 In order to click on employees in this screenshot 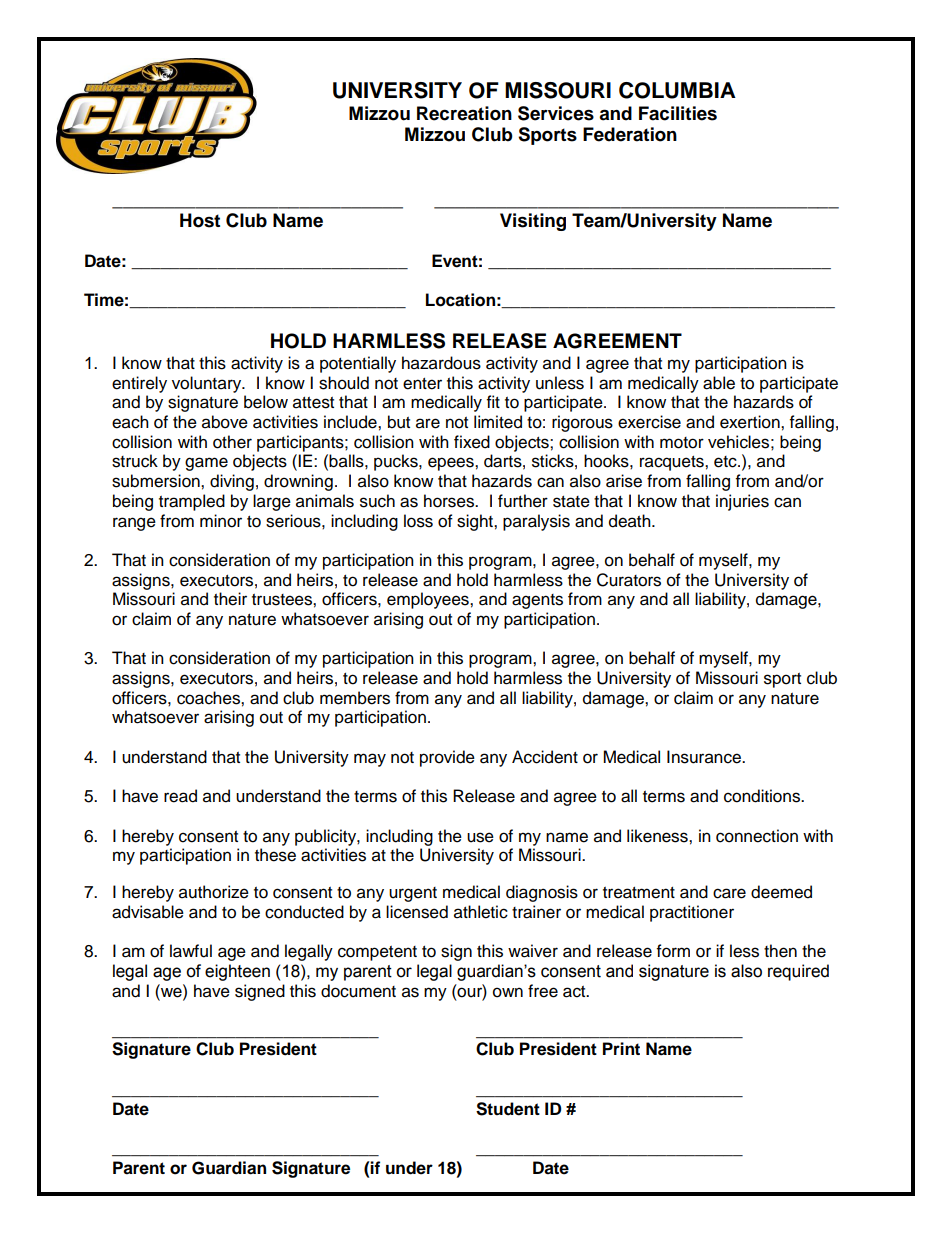, I will do `click(429, 600)`.
